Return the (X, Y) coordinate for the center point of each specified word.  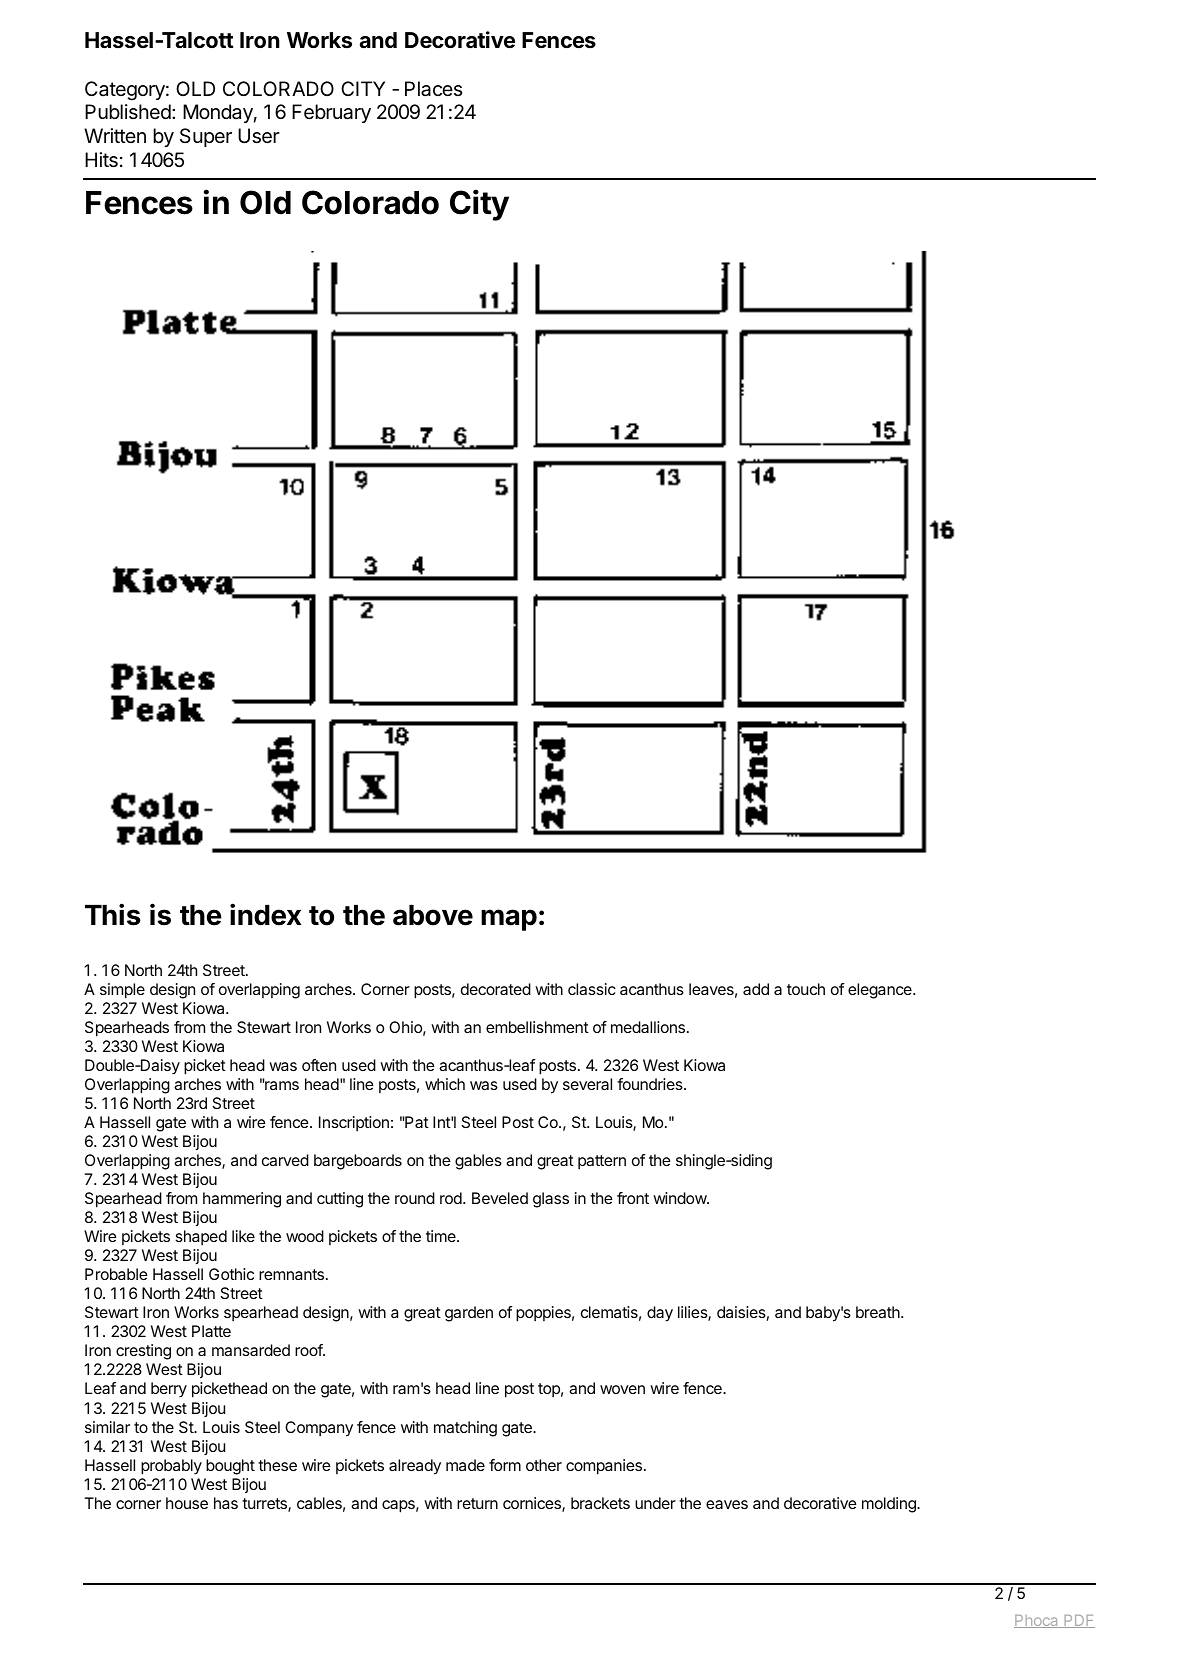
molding (890, 1505)
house (187, 1503)
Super (206, 137)
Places (433, 89)
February (331, 113)
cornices (533, 1504)
